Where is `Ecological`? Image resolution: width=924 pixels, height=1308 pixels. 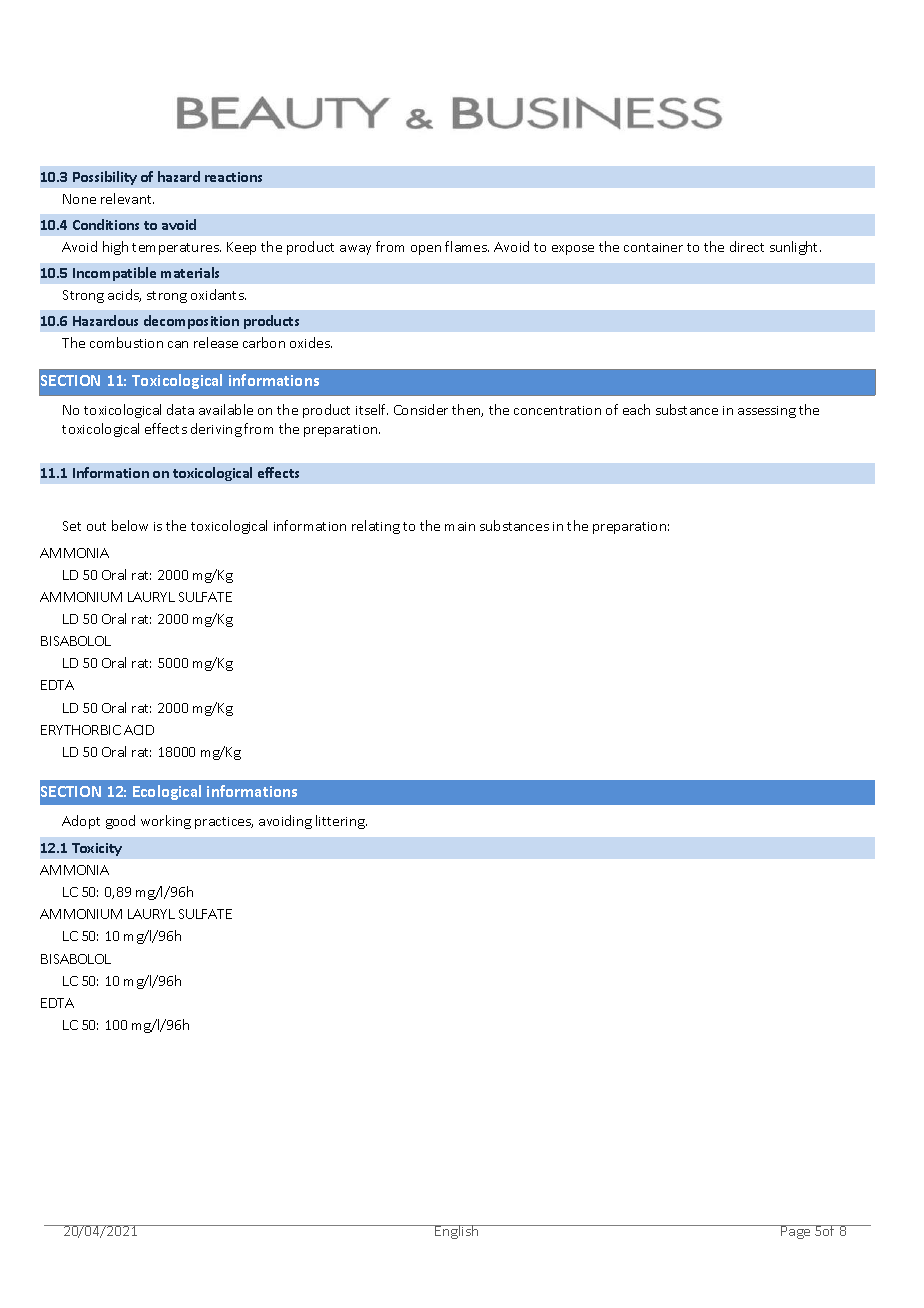 Ecological is located at coordinates (167, 792).
